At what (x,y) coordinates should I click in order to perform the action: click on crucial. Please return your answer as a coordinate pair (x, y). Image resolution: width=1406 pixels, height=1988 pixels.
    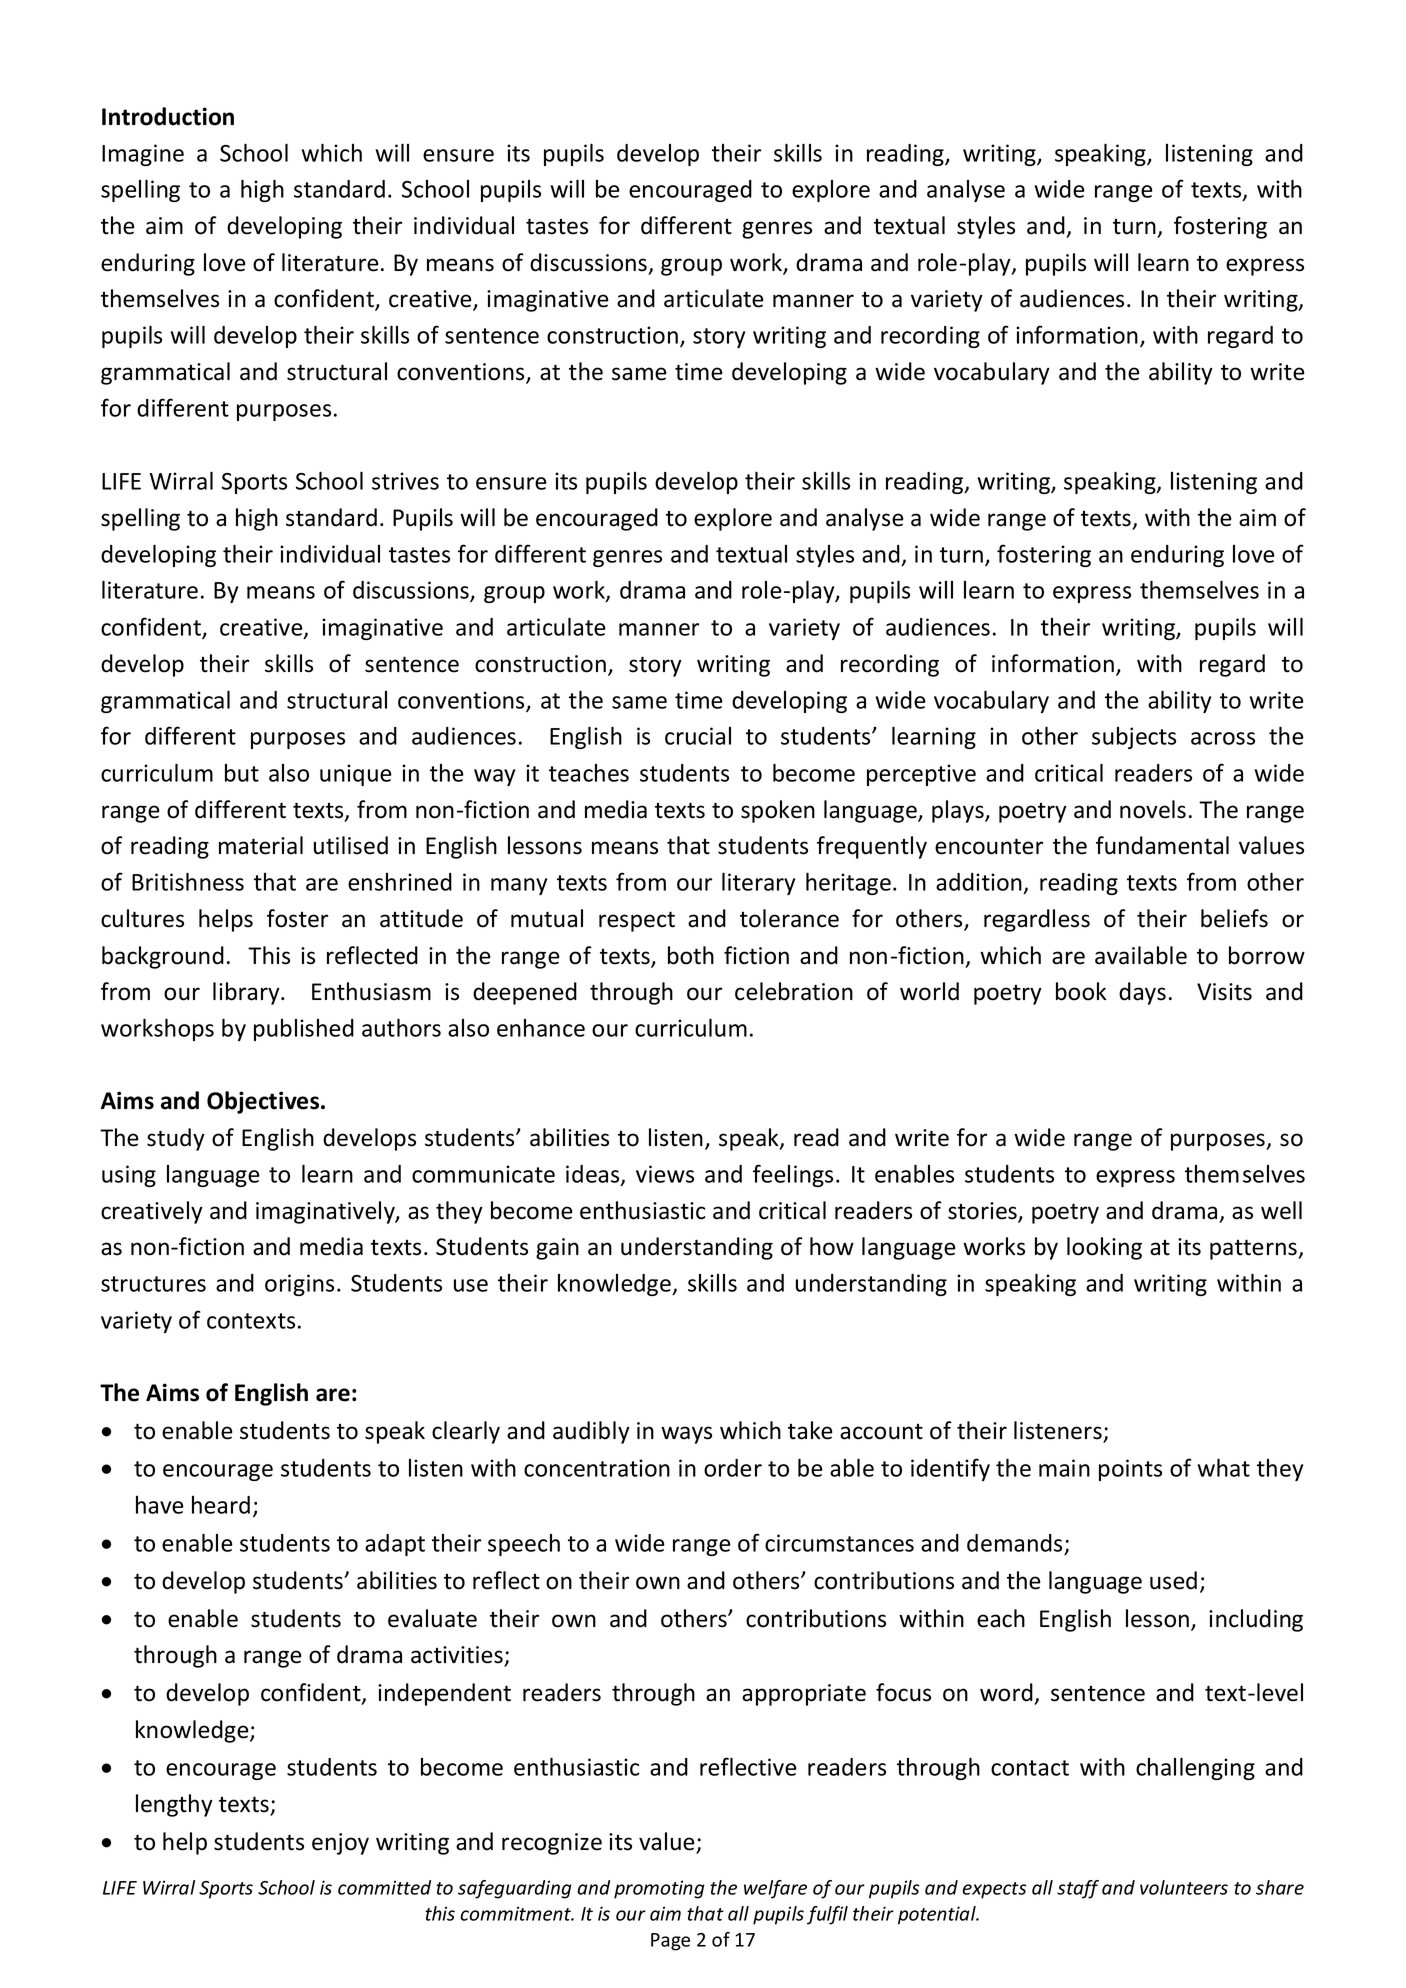
    Looking at the image, I should click on (698, 736).
